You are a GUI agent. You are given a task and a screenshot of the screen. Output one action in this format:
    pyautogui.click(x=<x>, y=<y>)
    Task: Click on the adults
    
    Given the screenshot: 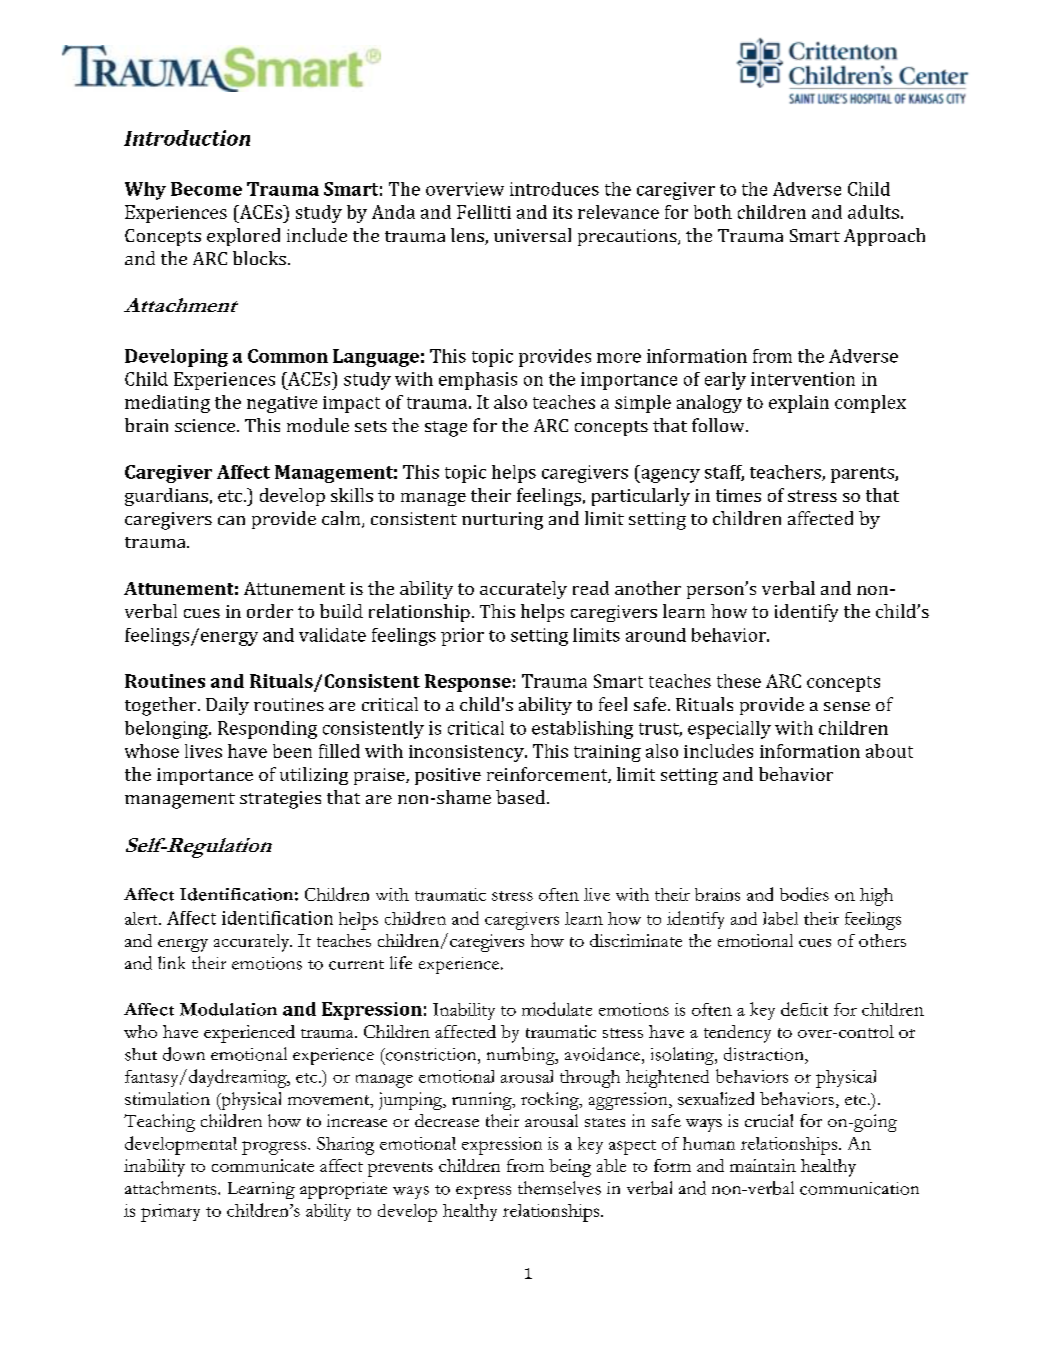 What is the action you would take?
    pyautogui.click(x=873, y=212)
